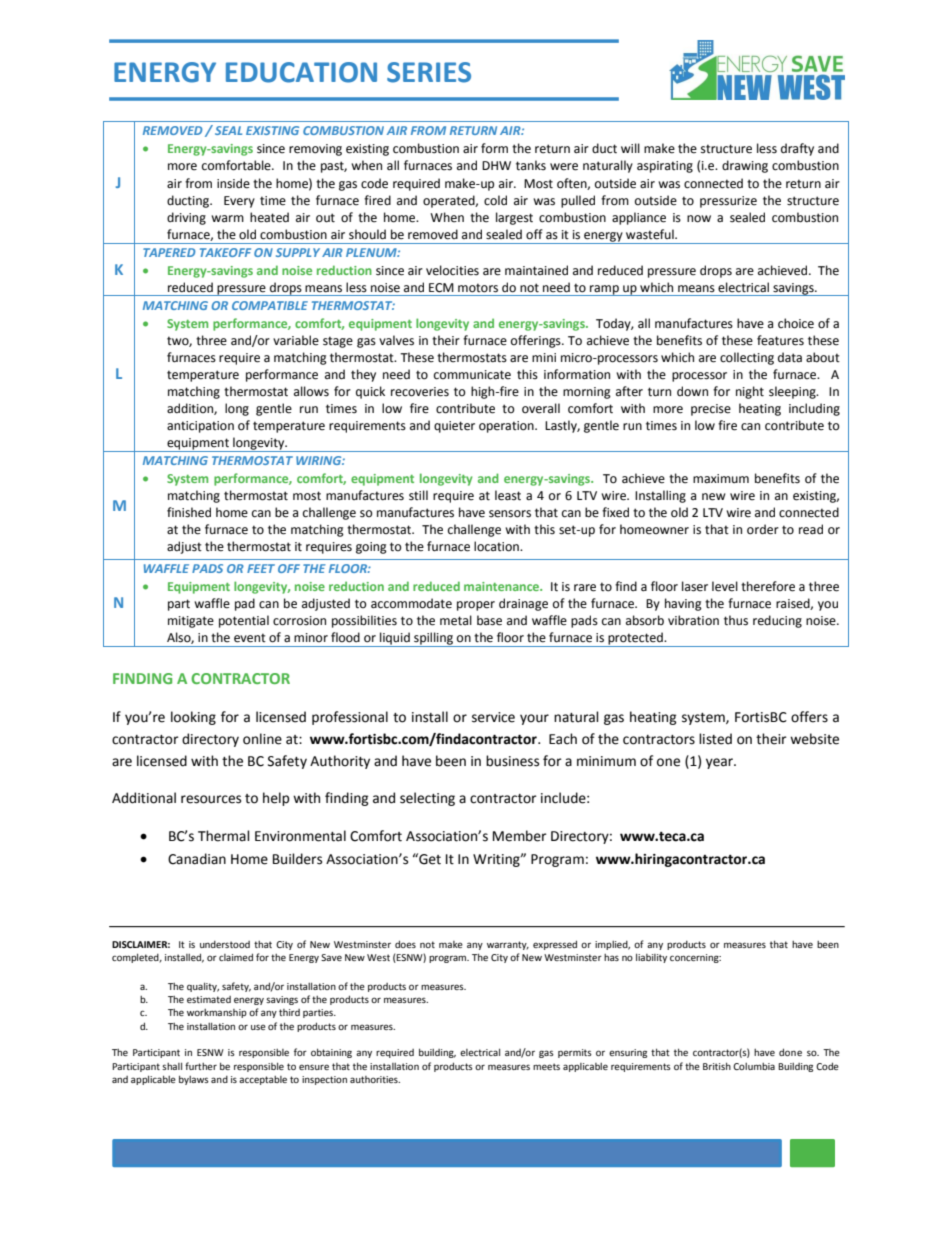  What do you see at coordinates (797, 149) in the screenshot?
I see `drafty` at bounding box center [797, 149].
